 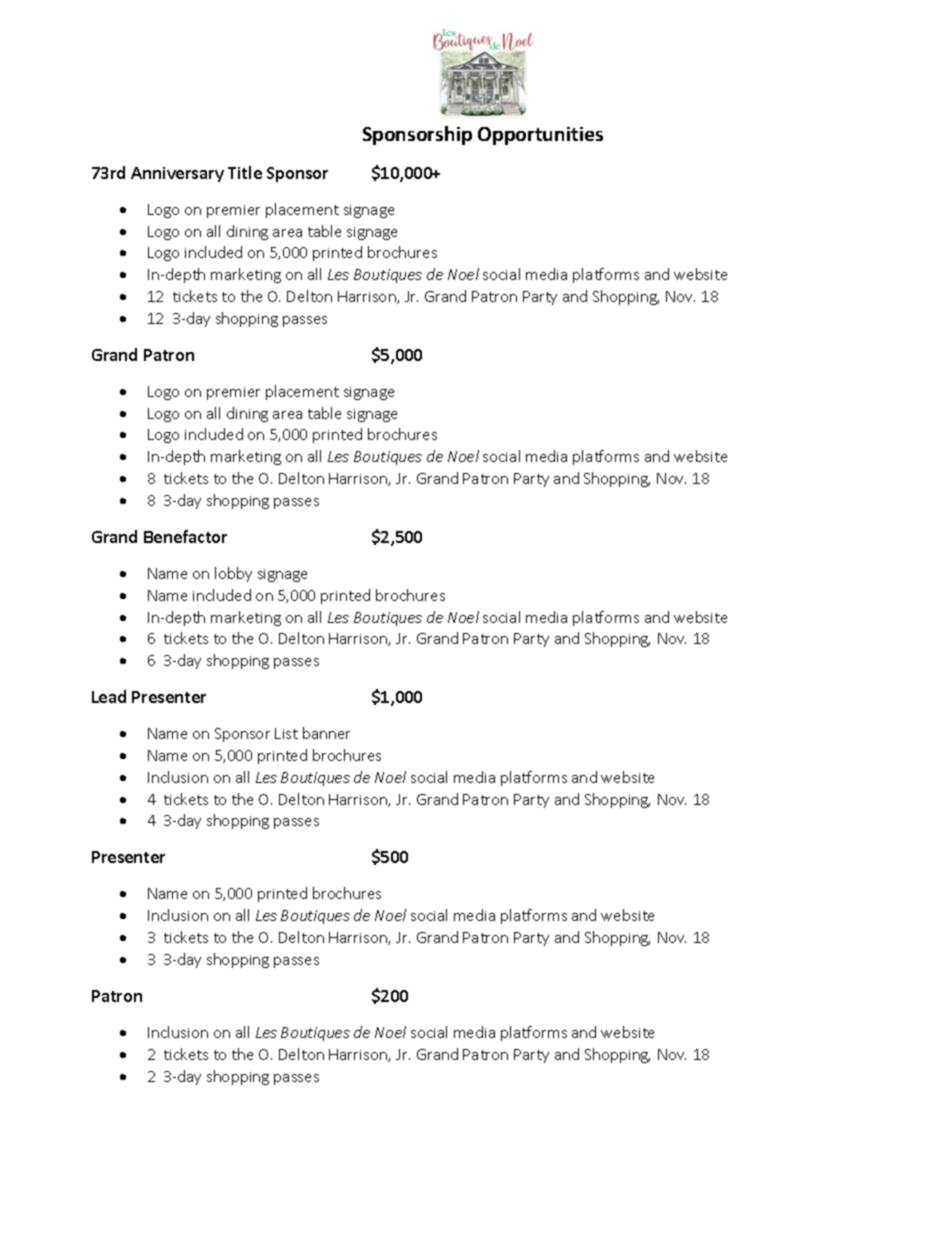 What do you see at coordinates (245, 172) in the screenshot?
I see `Title` at bounding box center [245, 172].
